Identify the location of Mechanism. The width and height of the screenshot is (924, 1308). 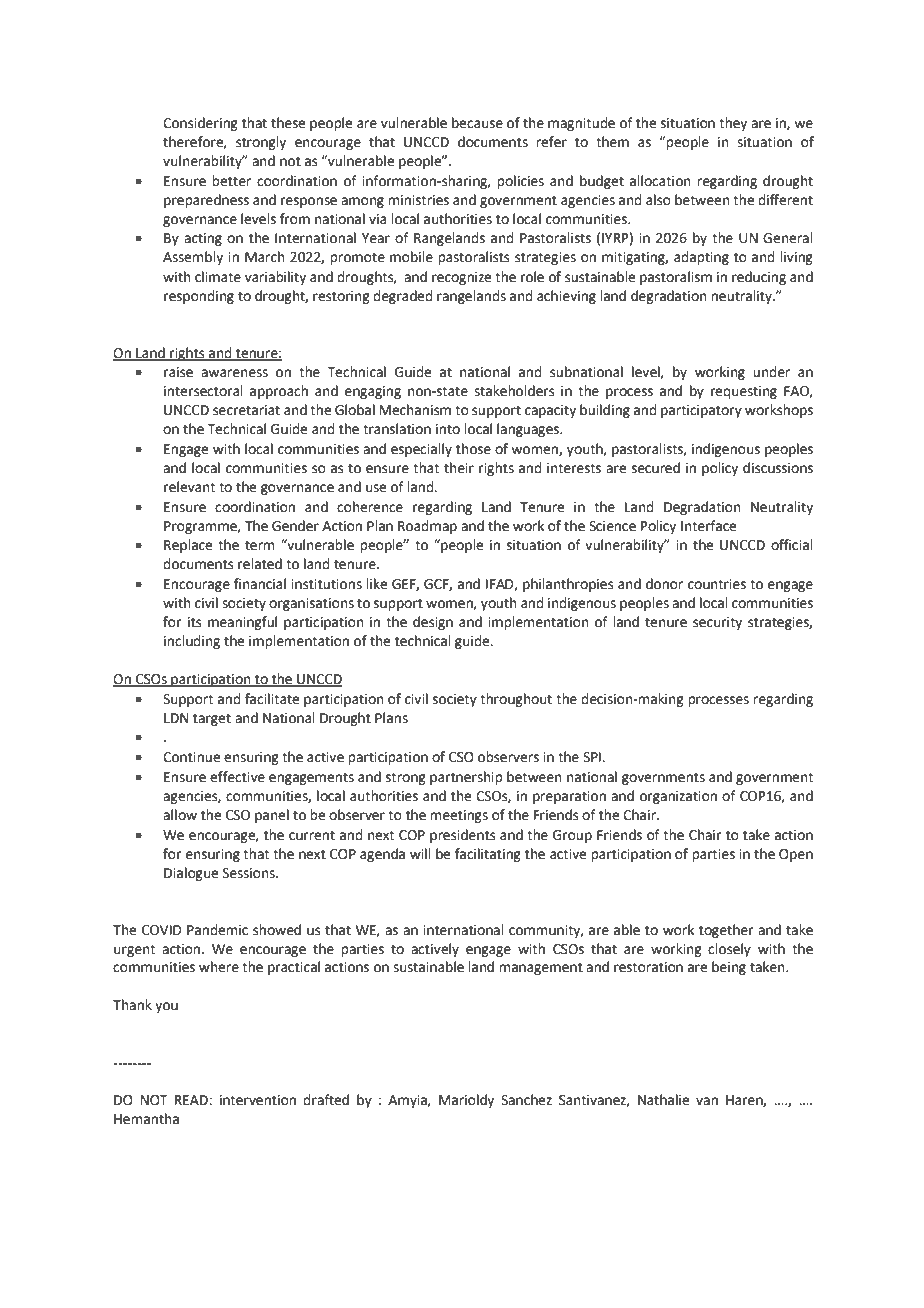
(415, 410).
